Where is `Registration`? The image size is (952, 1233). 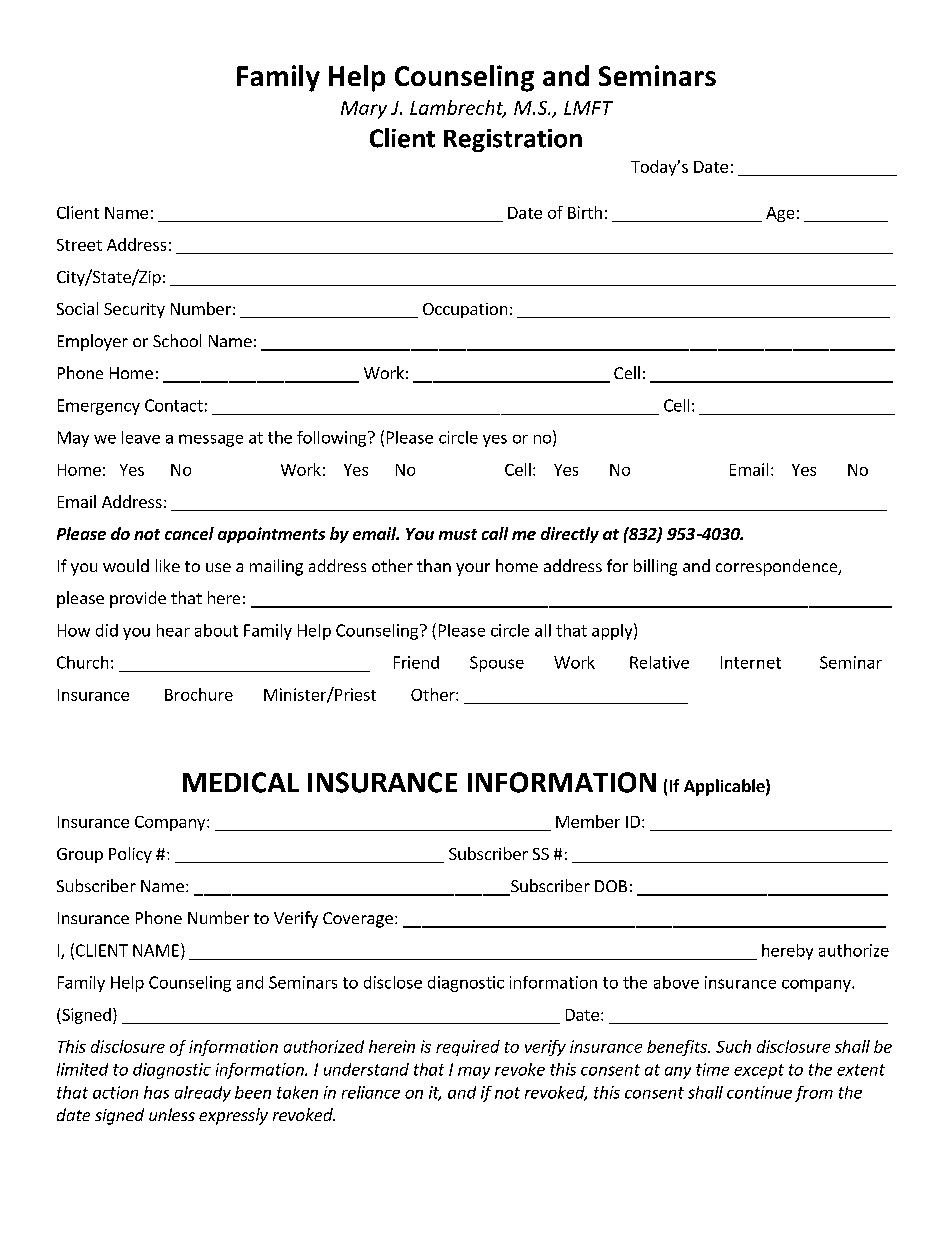
Registration is located at coordinates (513, 140).
